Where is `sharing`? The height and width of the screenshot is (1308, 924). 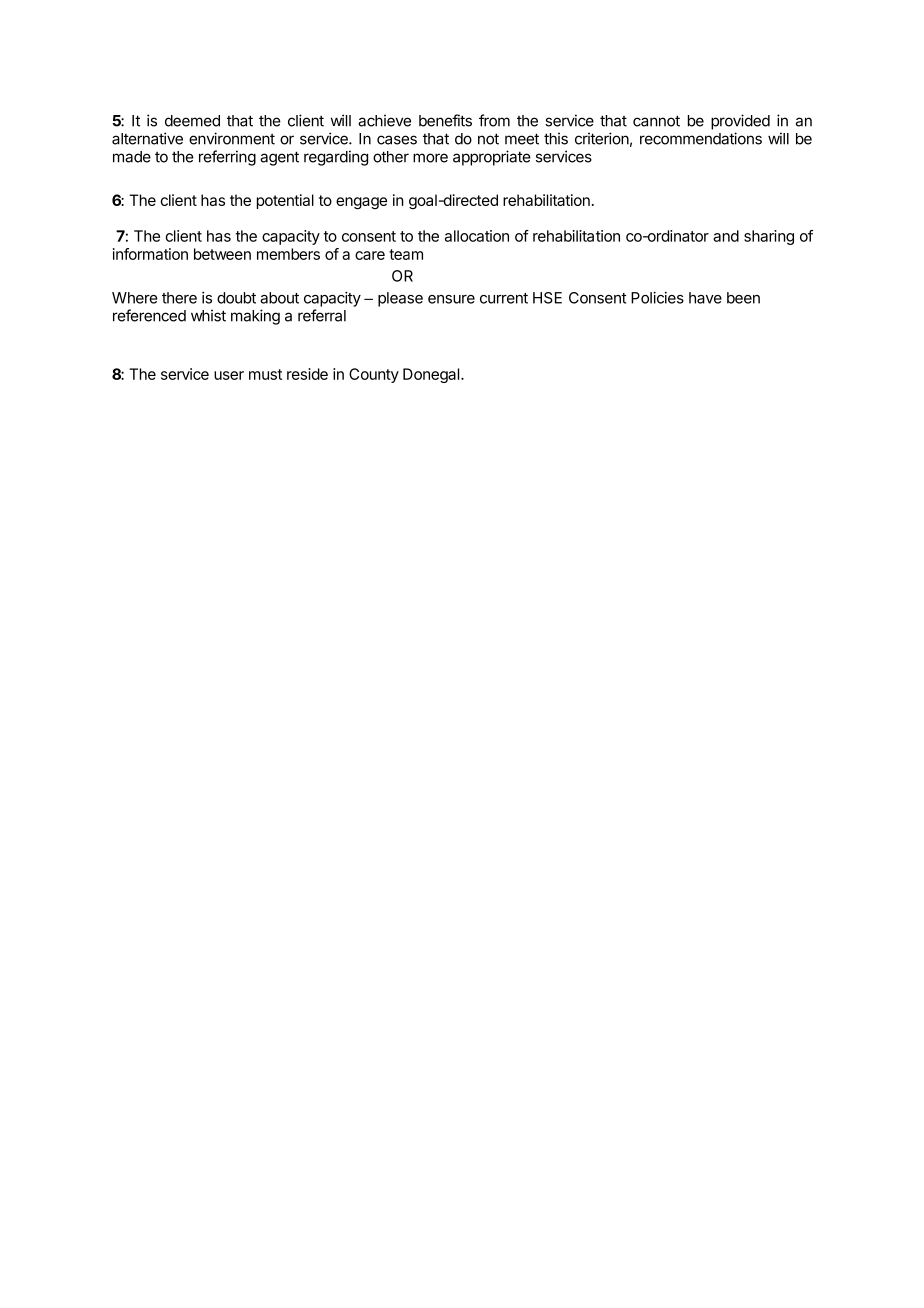
sharing is located at coordinates (769, 237).
